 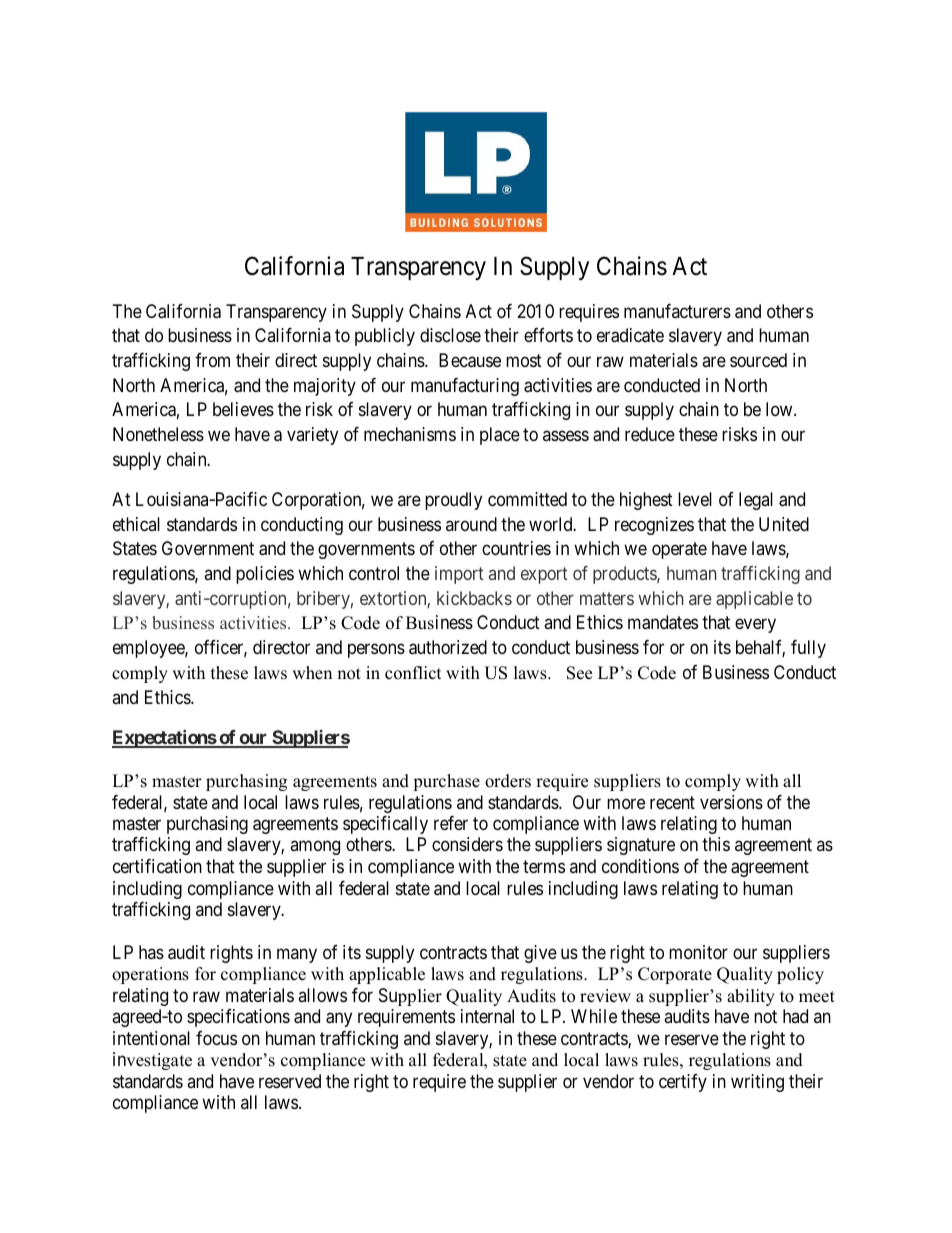 What do you see at coordinates (157, 866) in the screenshot?
I see `certification` at bounding box center [157, 866].
